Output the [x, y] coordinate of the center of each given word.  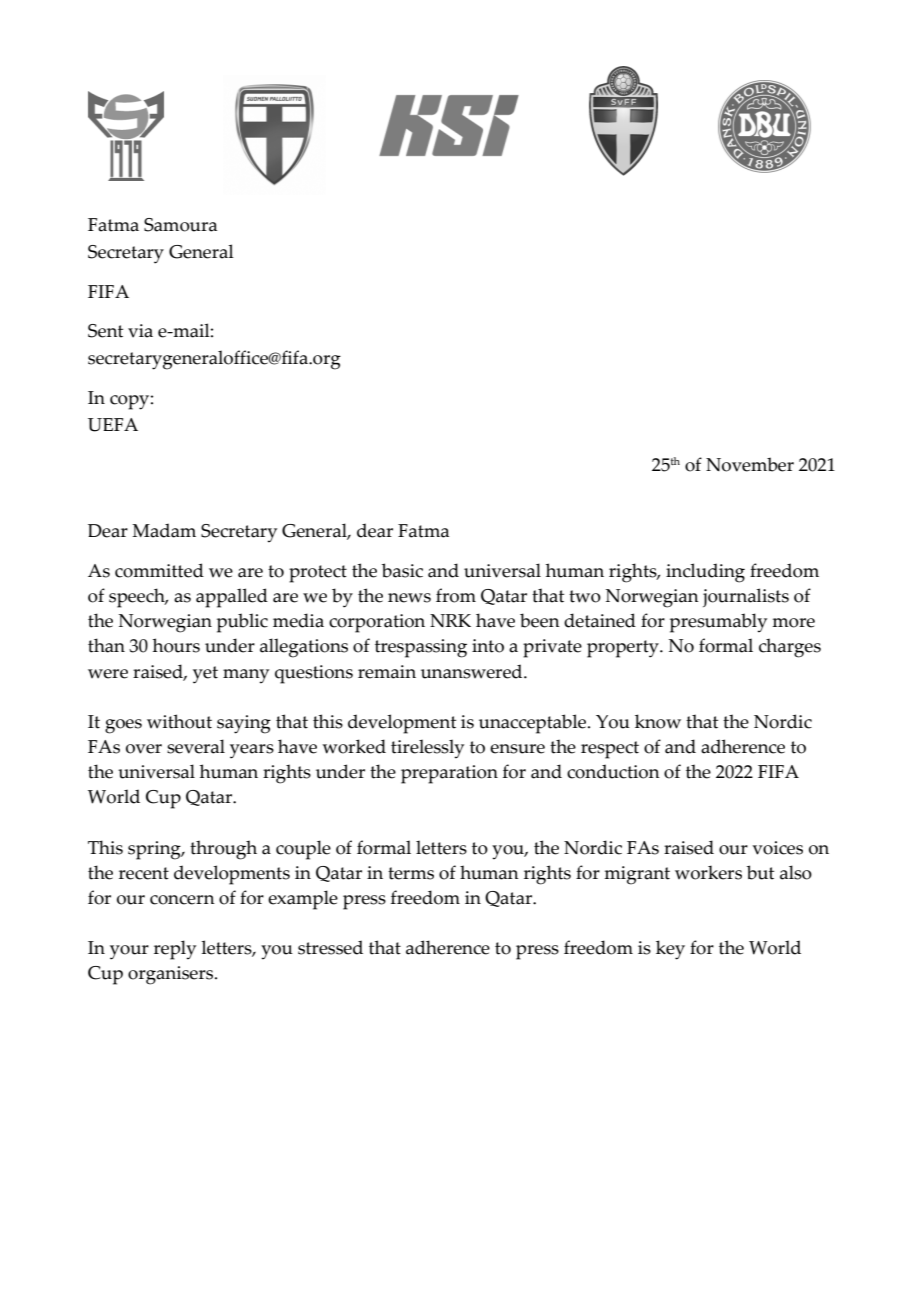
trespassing [421, 648]
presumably [718, 623]
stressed [330, 947]
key [670, 950]
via [140, 331]
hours [176, 645]
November [750, 464]
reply [175, 950]
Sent [105, 331]
